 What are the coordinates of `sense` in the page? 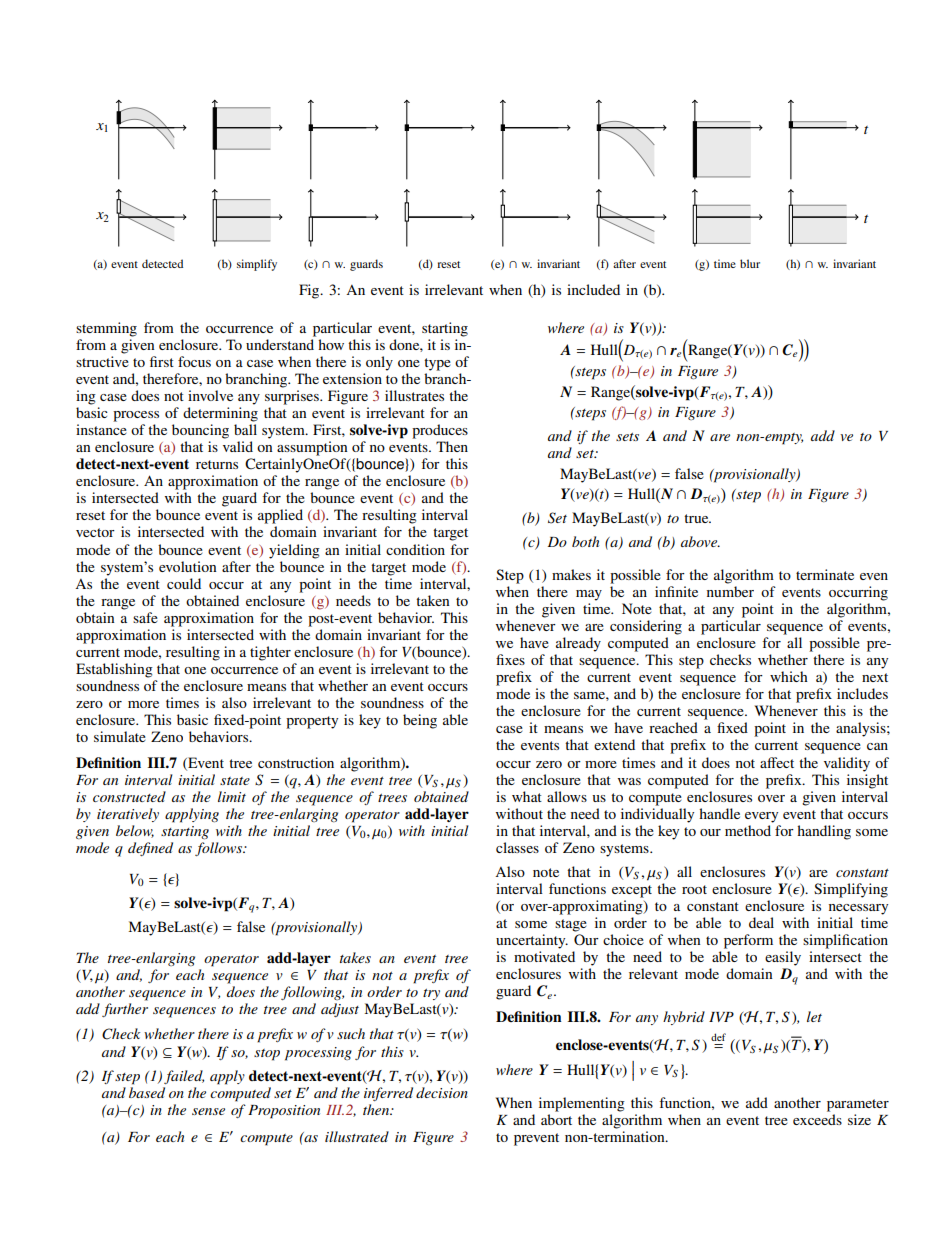 It's located at (208, 1111).
